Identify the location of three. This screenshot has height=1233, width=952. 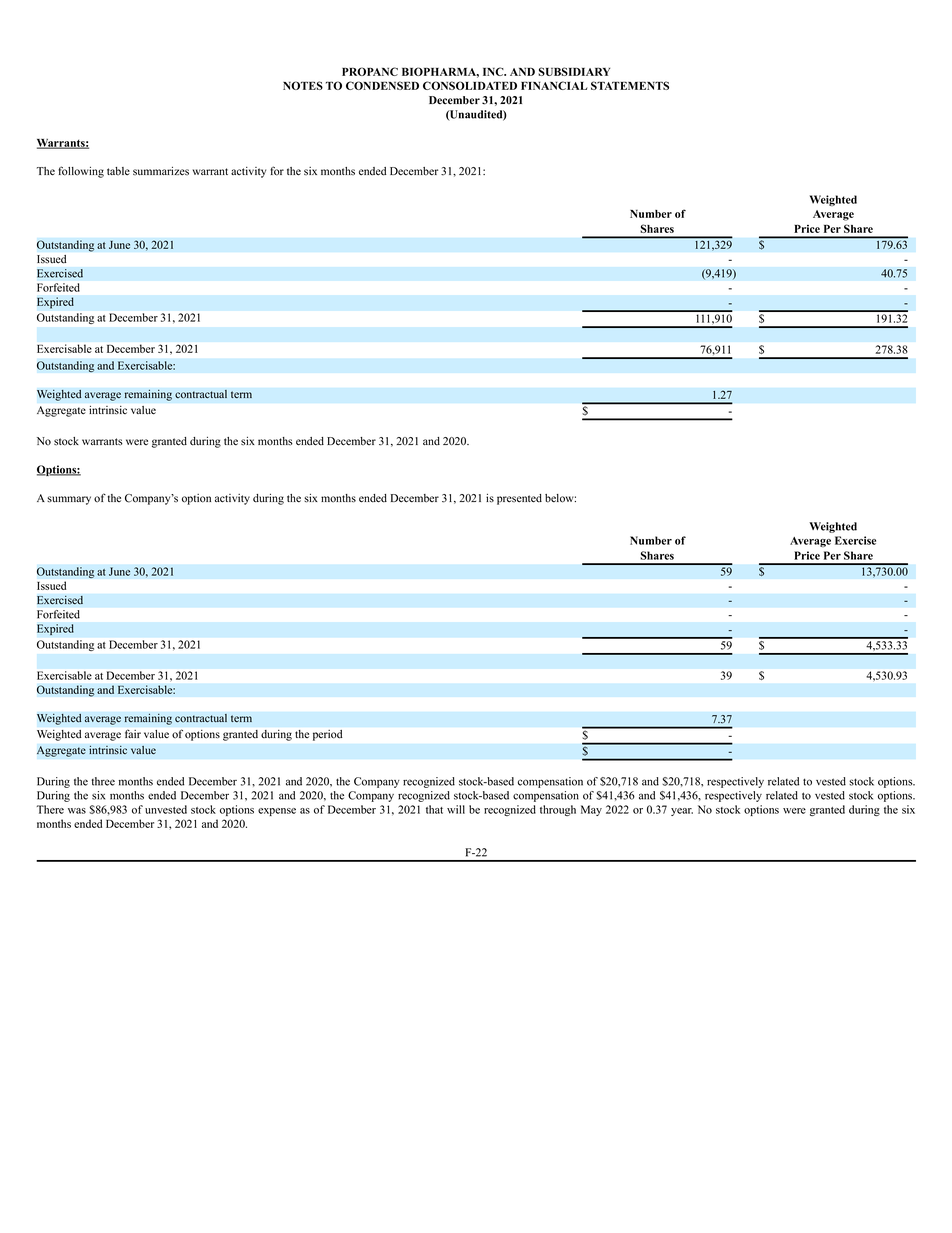
(103, 781).
